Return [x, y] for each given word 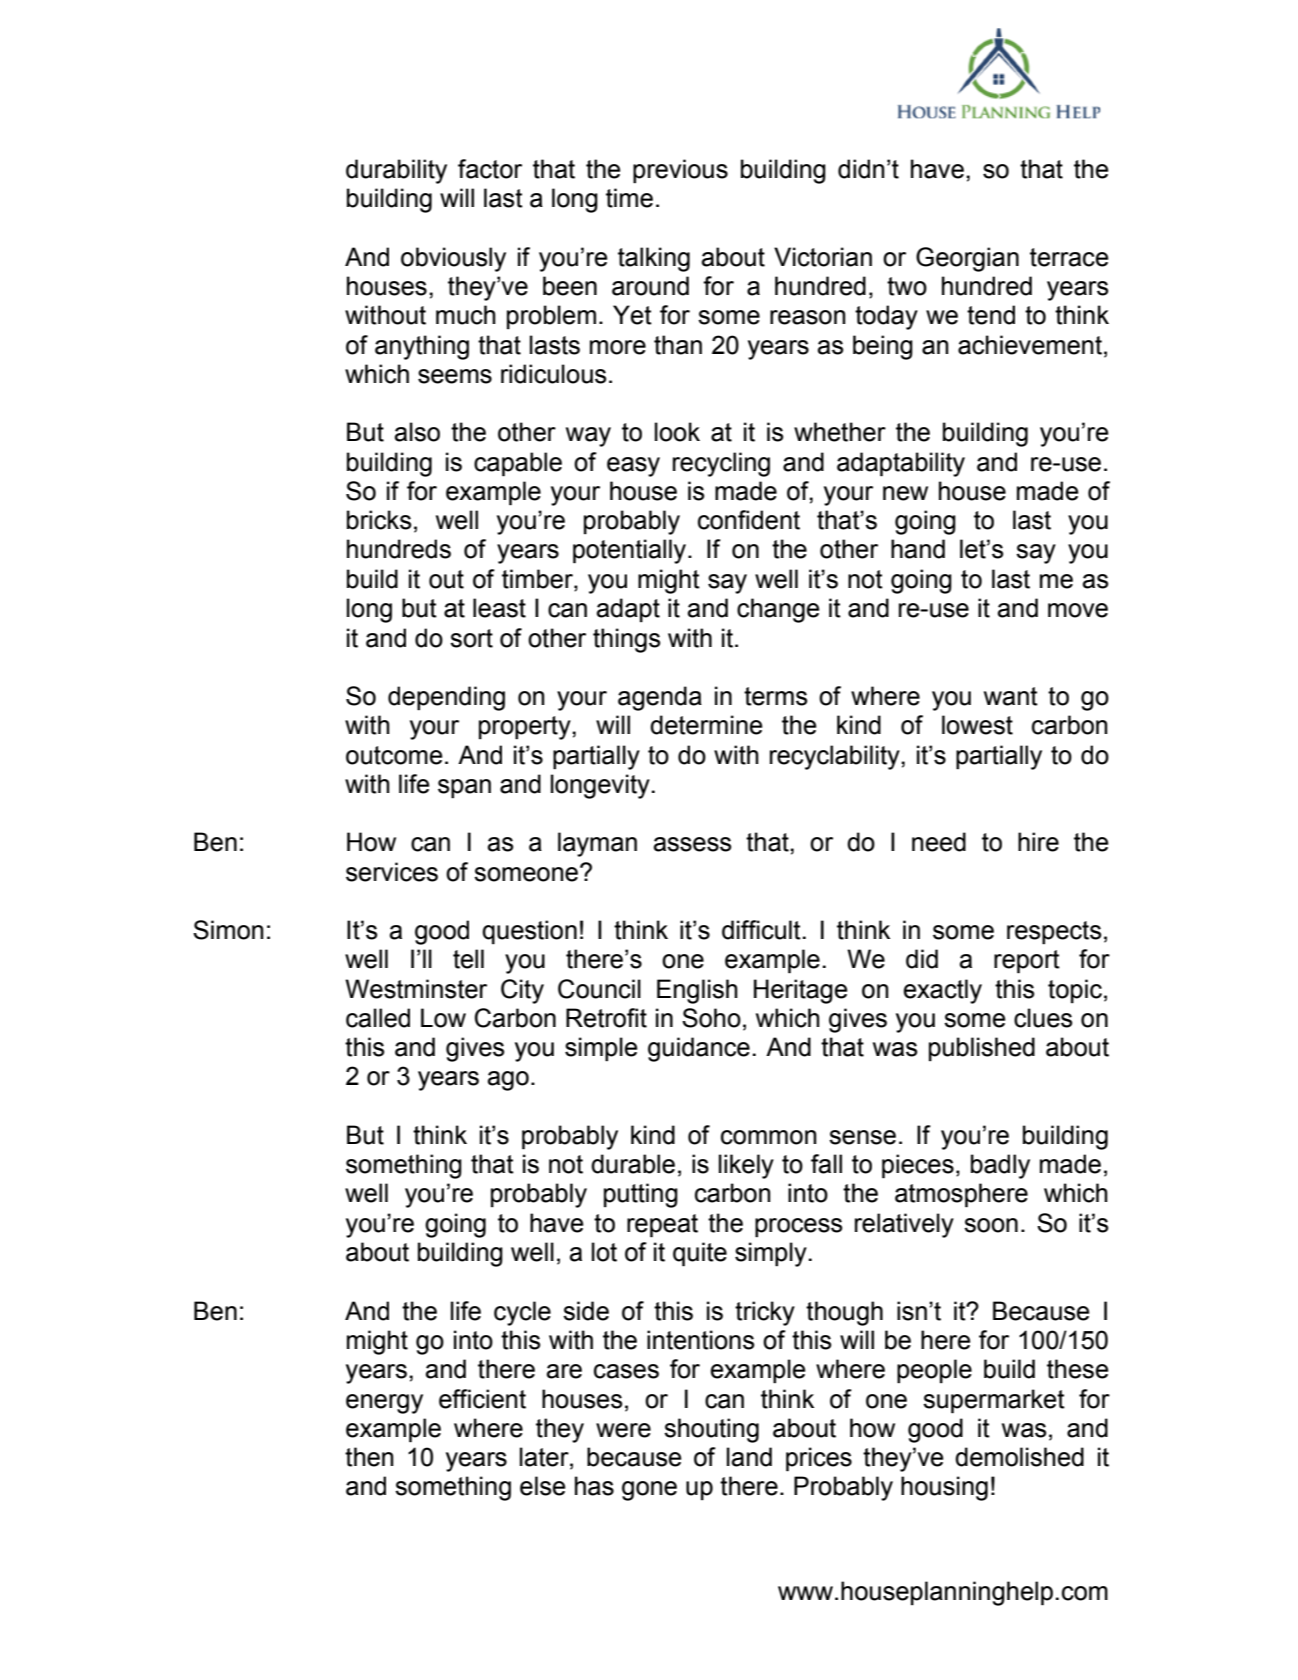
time [629, 198]
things [626, 640]
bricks [379, 520]
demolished [1019, 1457]
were [623, 1430]
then [369, 1457]
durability [396, 171]
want [1011, 696]
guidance [699, 1049]
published [982, 1049]
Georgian [967, 259]
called [378, 1018]
